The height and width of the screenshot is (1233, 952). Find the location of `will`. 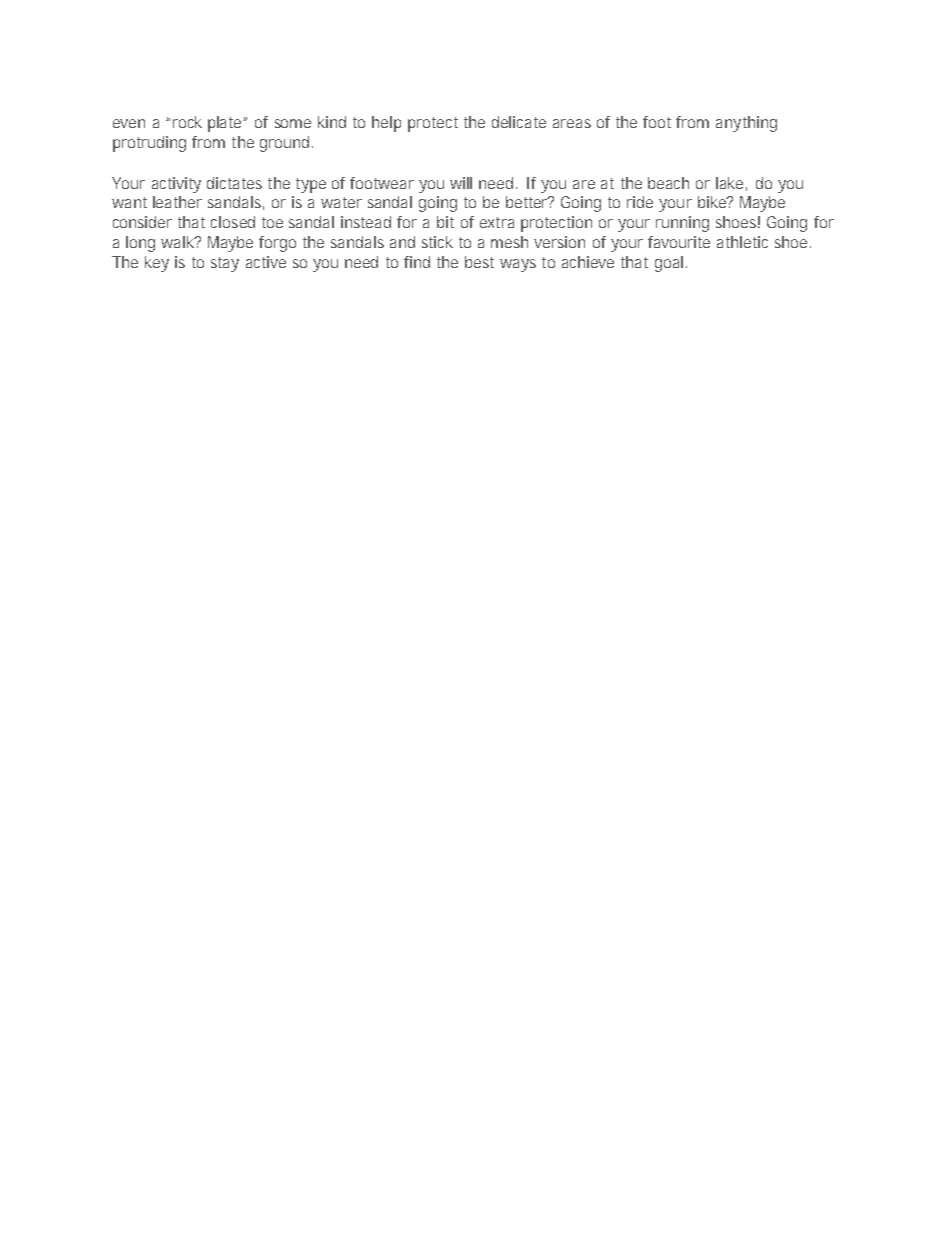

will is located at coordinates (461, 183).
